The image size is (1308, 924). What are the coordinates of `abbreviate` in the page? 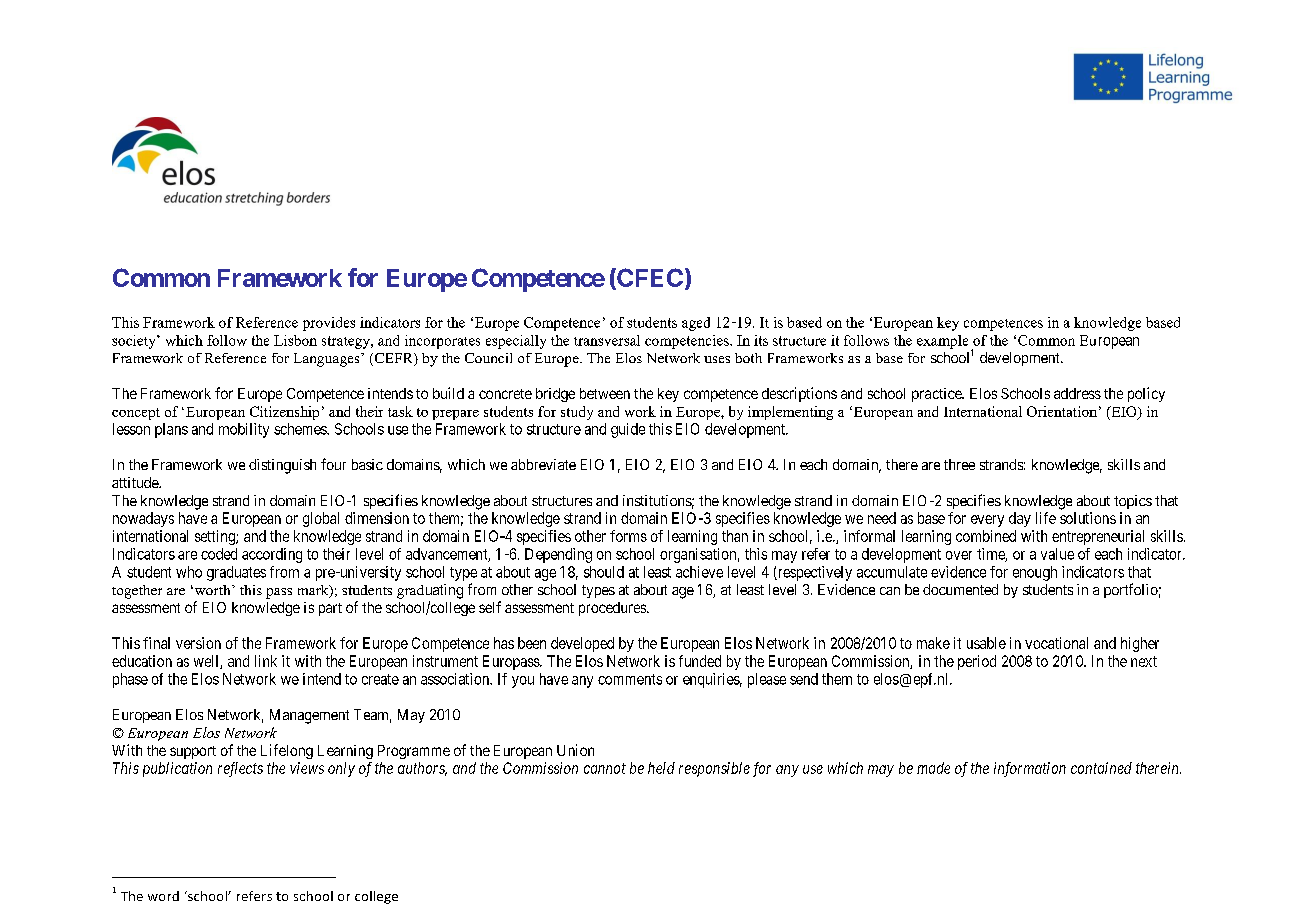 It's located at (543, 464).
